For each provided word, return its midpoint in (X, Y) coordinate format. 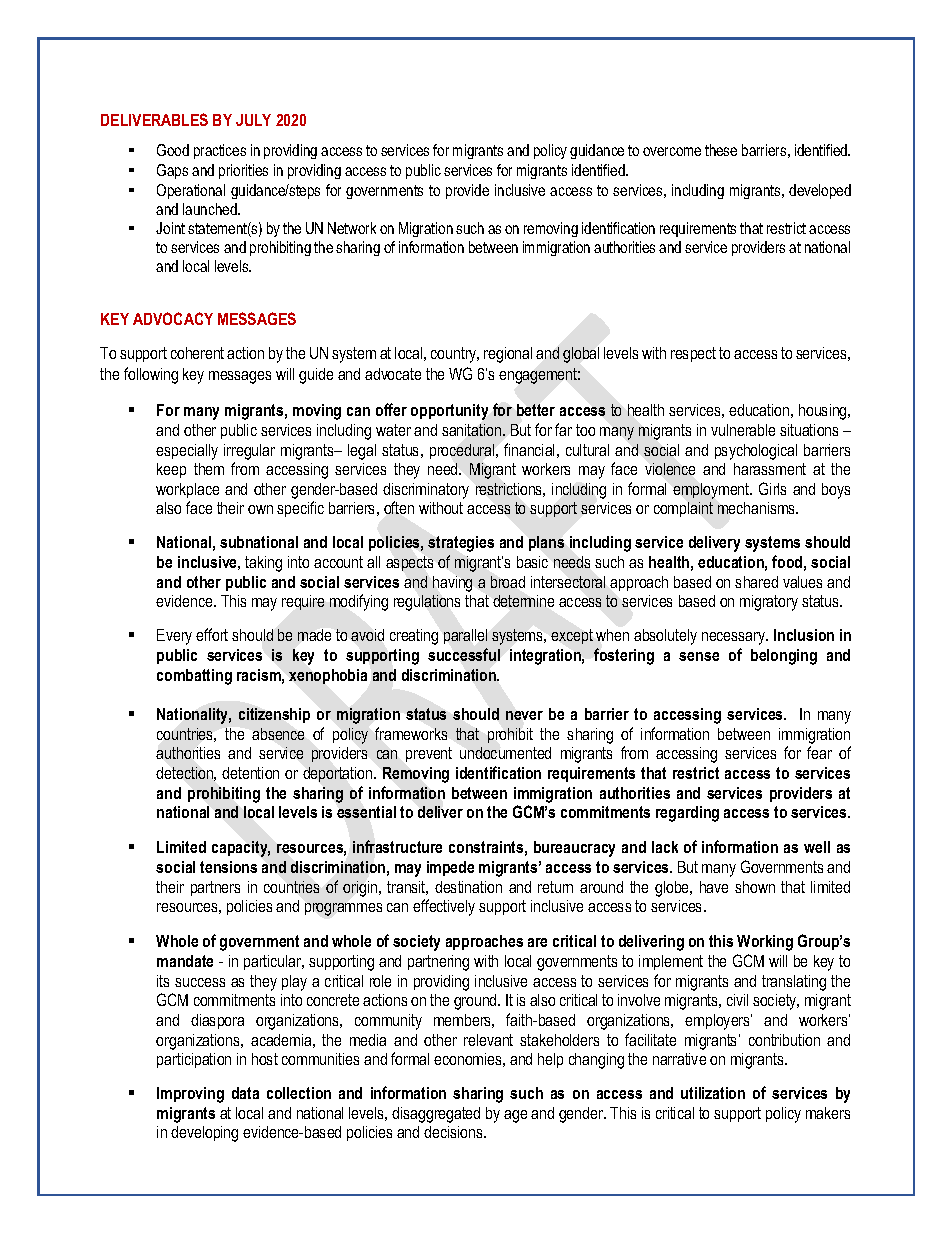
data (245, 1093)
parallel (465, 636)
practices (220, 151)
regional (508, 355)
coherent (197, 353)
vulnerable (743, 430)
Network (352, 228)
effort (212, 634)
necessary (735, 638)
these (721, 150)
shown (755, 887)
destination (468, 887)
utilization (713, 1093)
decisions (454, 1132)
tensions (228, 867)
